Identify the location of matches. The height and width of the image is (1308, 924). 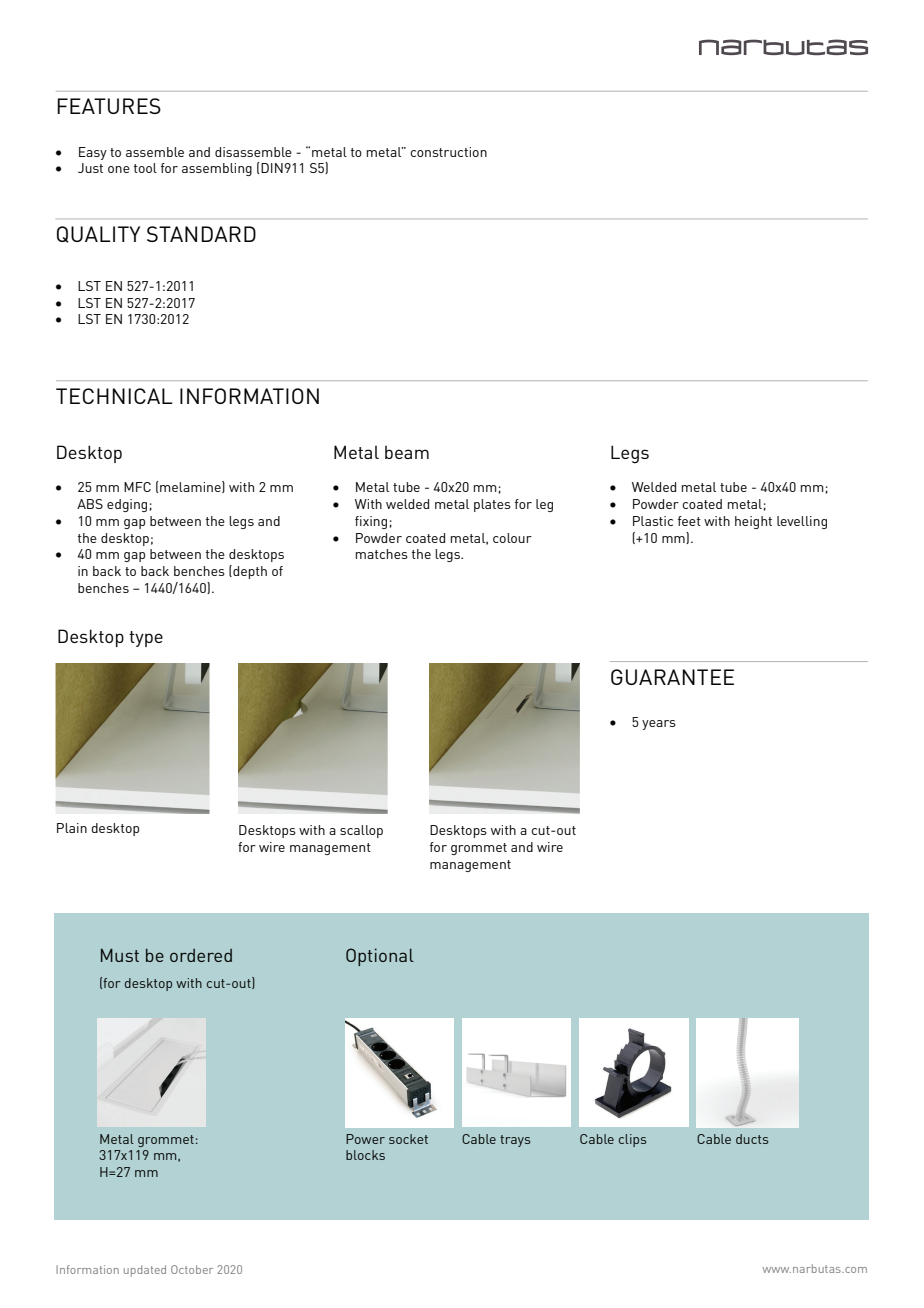
(382, 554).
